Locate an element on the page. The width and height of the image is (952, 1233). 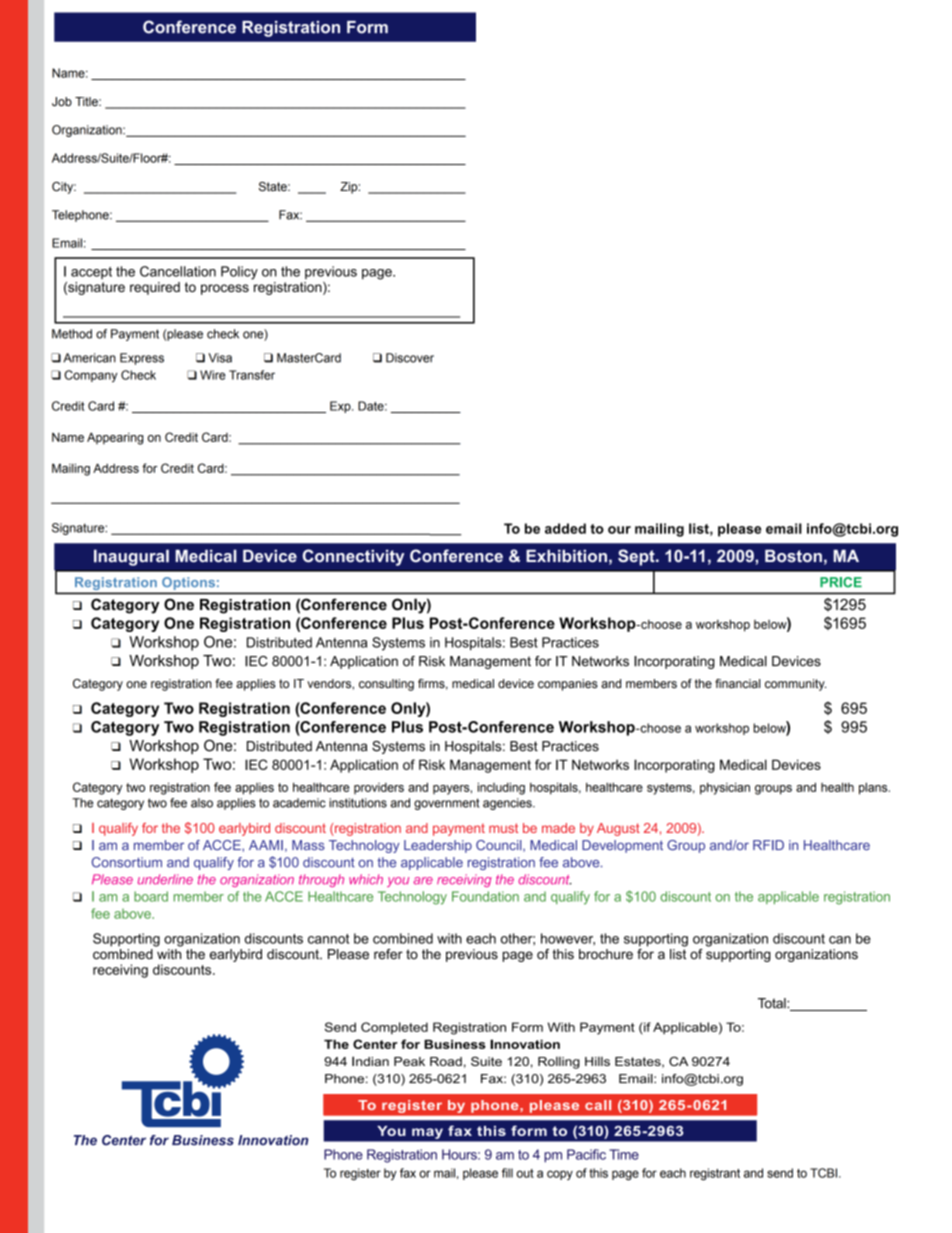
Discover is located at coordinates (410, 358).
